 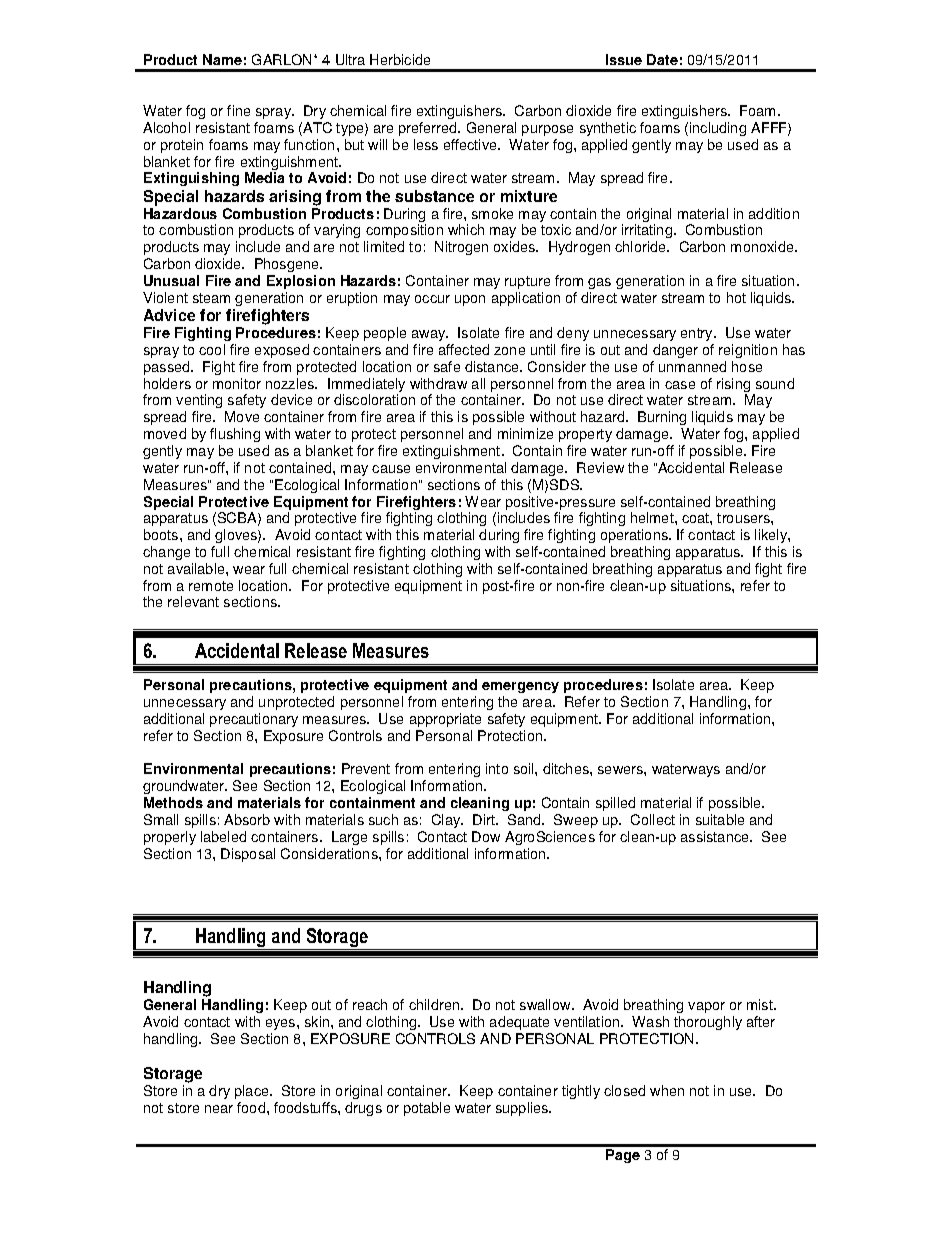 I want to click on remote, so click(x=211, y=586).
